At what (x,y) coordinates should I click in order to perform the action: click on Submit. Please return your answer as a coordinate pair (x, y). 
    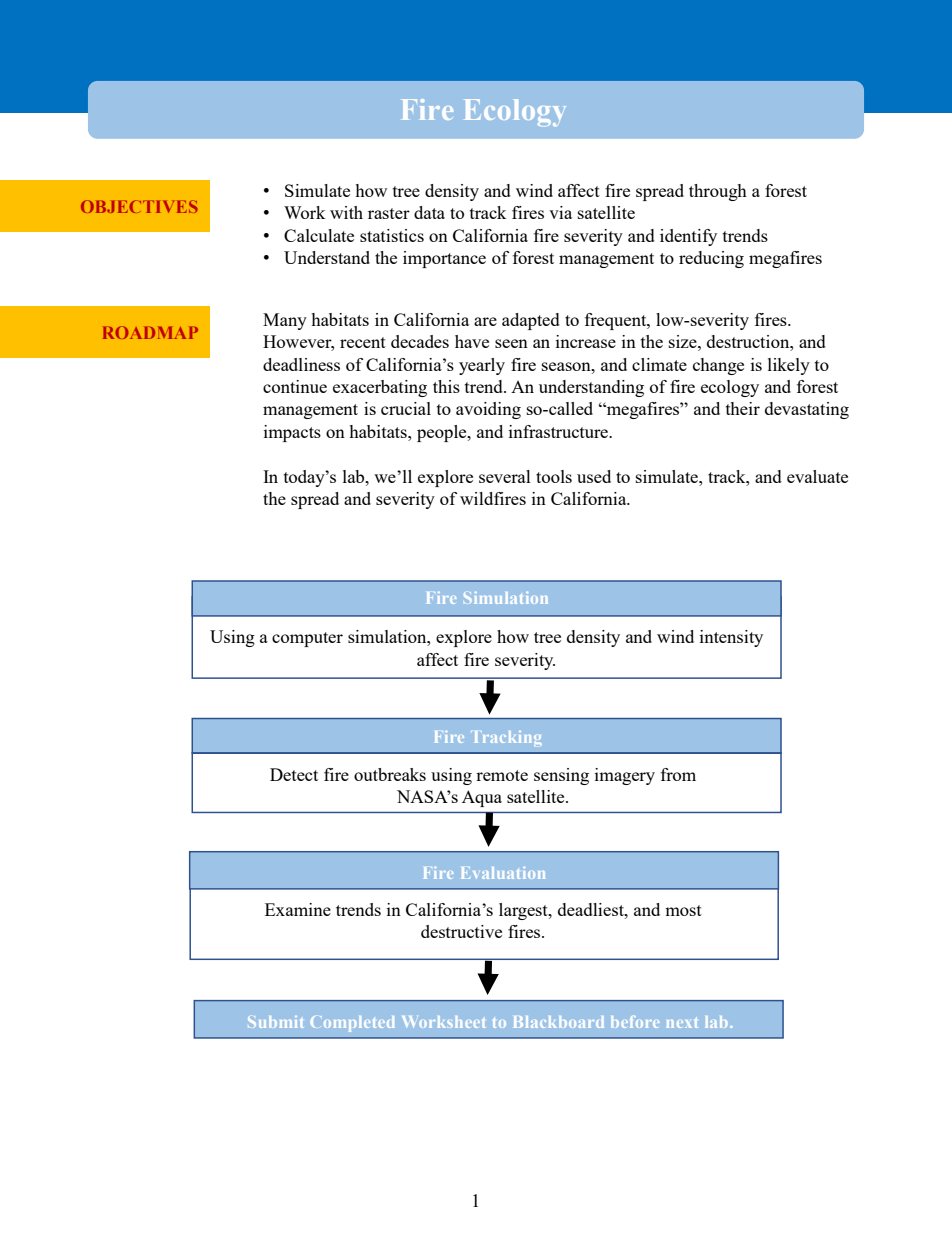
    Looking at the image, I should click on (276, 1022).
